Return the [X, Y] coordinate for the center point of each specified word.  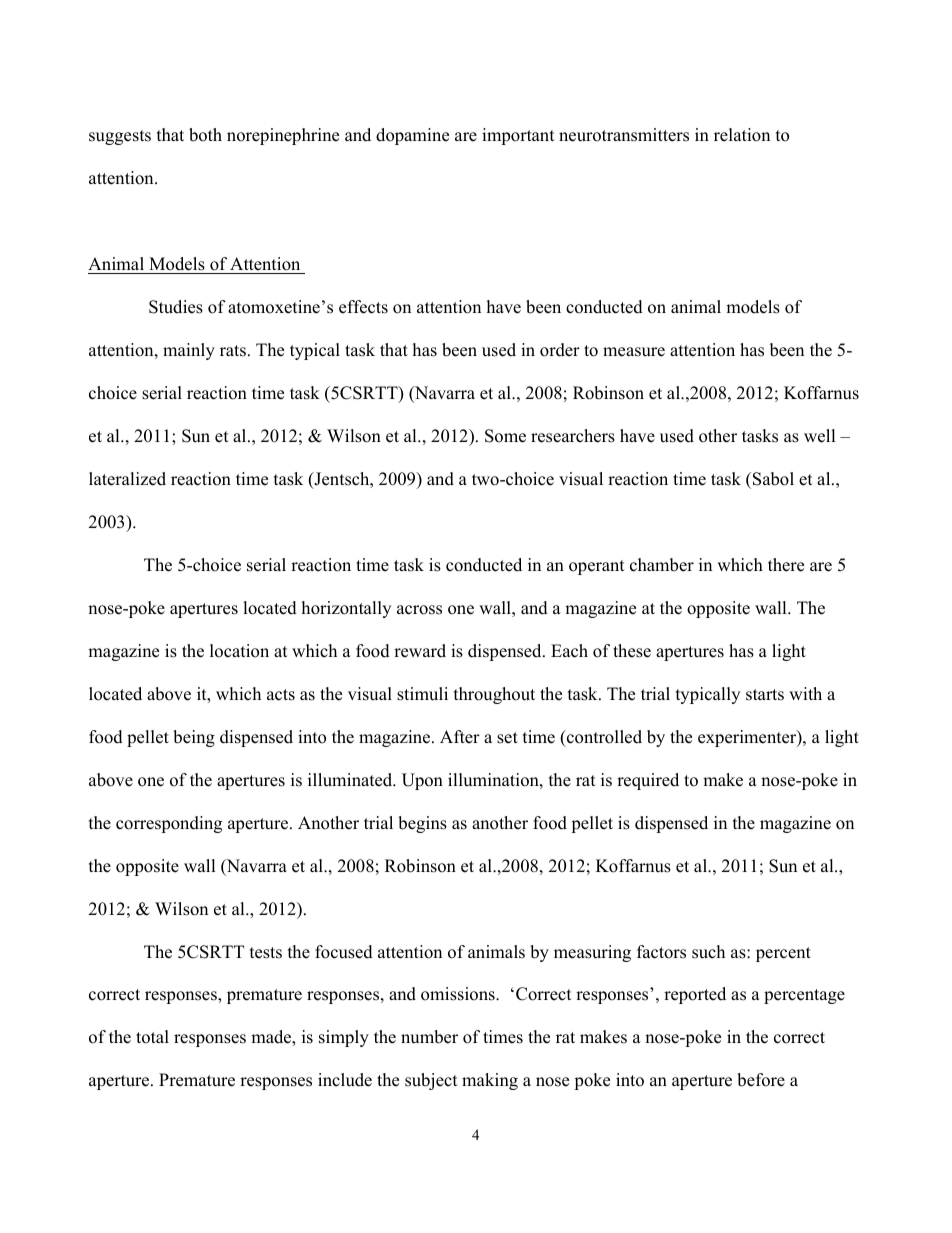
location [239, 651]
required [648, 781]
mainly [189, 351]
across [419, 610]
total [152, 1037]
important [518, 136]
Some [505, 436]
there [786, 565]
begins [422, 824]
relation [742, 135]
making [490, 1081]
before [761, 1080]
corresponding [169, 824]
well [820, 436]
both [205, 135]
